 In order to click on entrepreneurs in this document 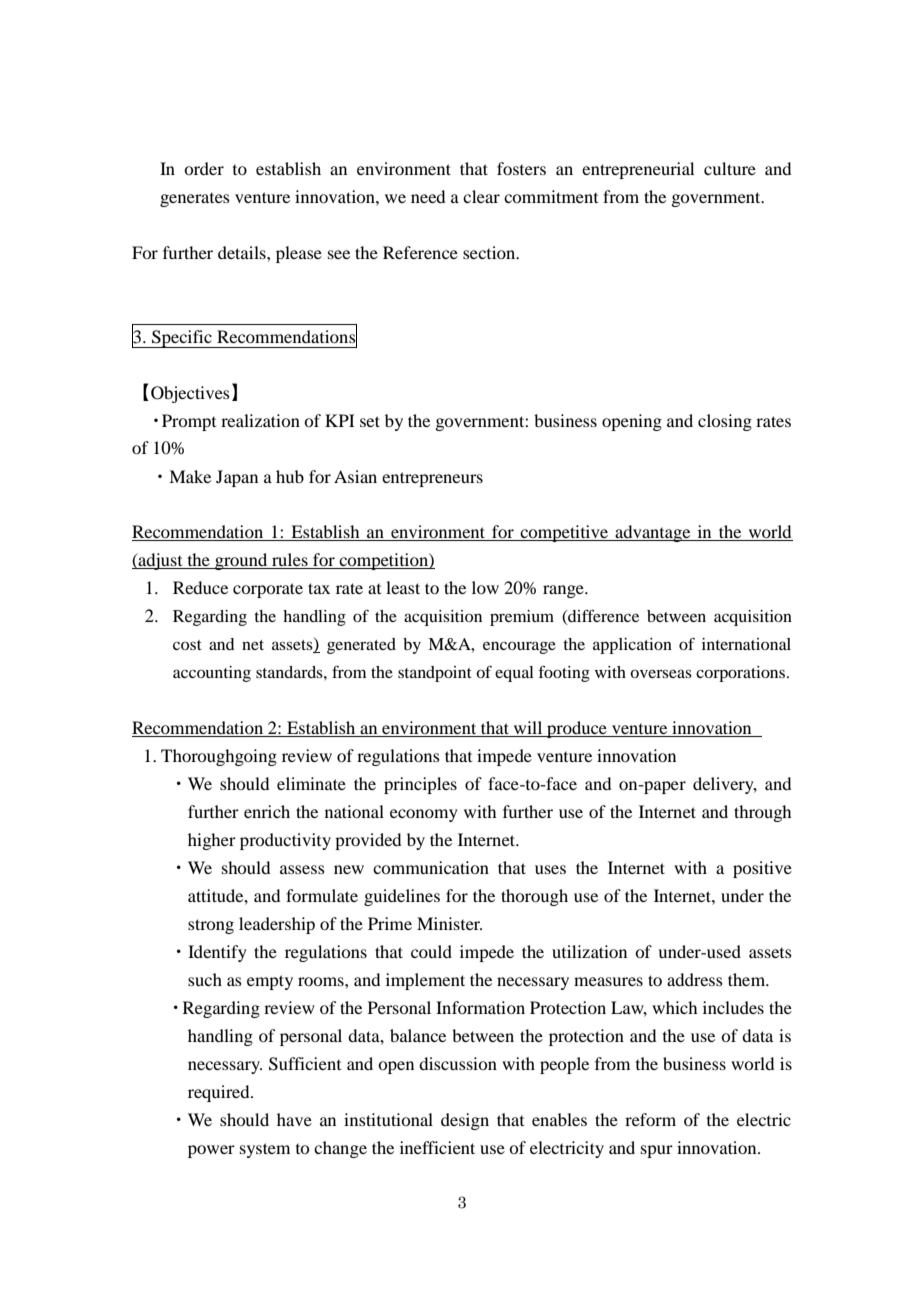, I will do `click(432, 479)`.
